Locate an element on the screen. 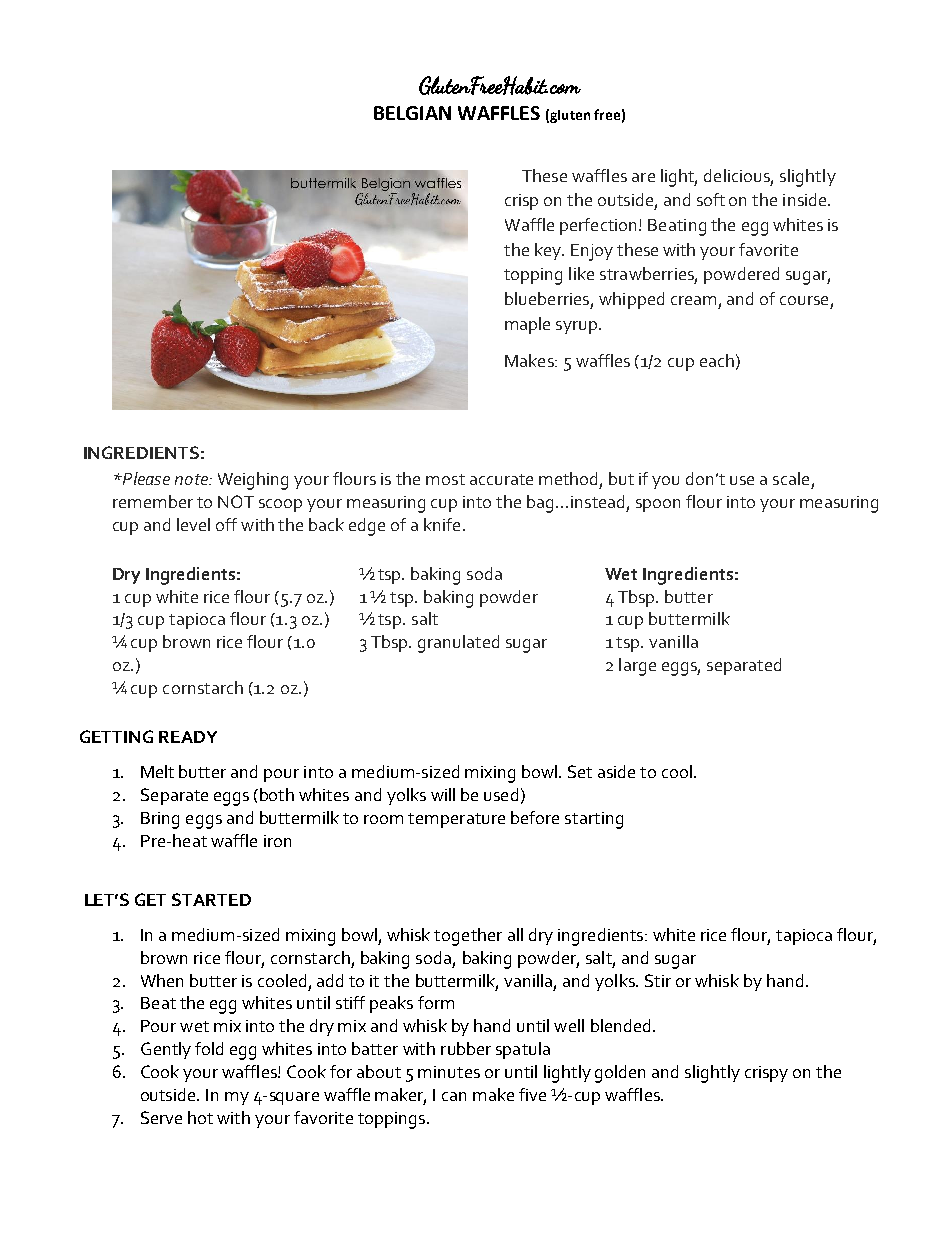 This screenshot has height=1233, width=952. Bring is located at coordinates (160, 820).
